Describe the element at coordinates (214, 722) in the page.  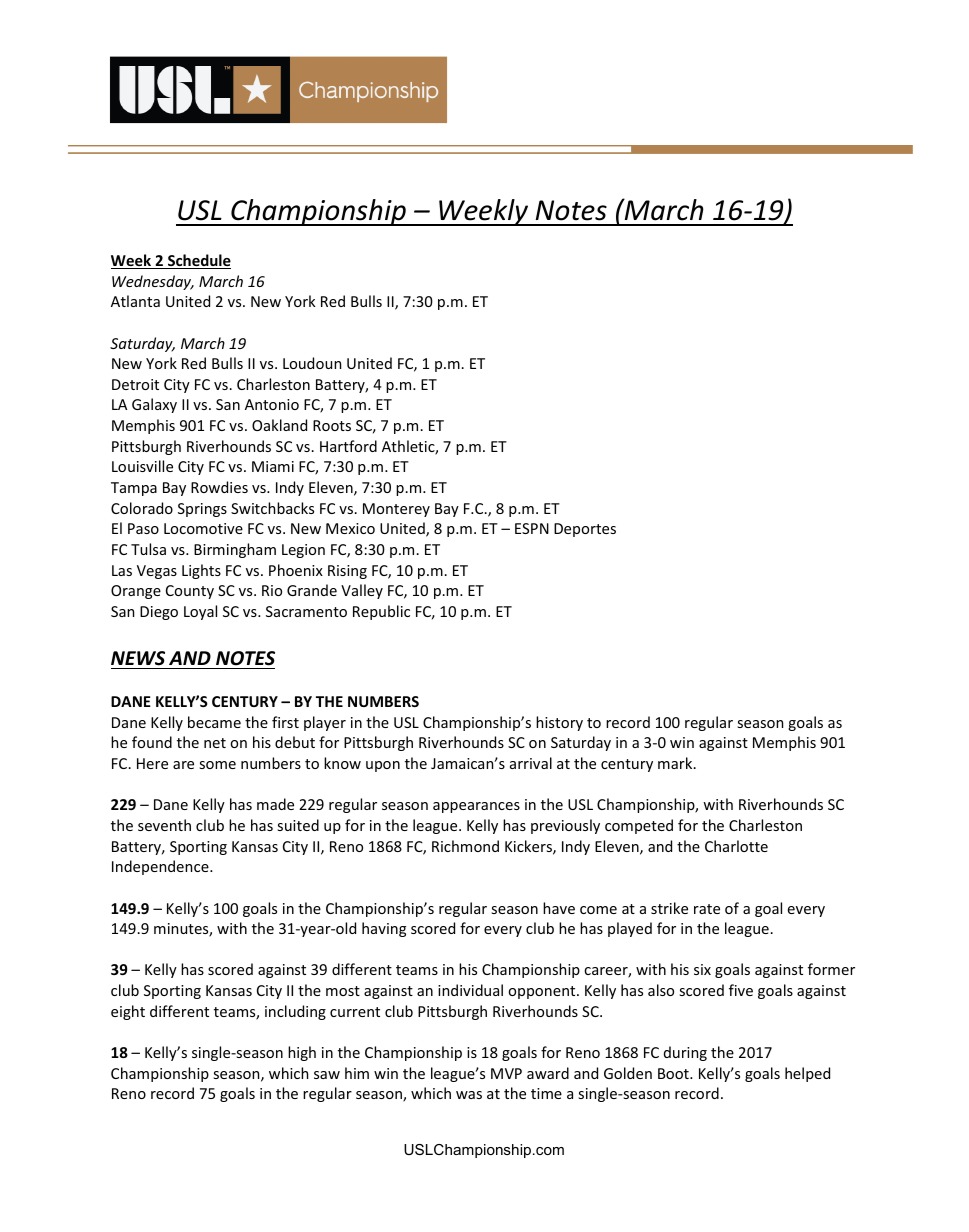
I see `became` at that location.
